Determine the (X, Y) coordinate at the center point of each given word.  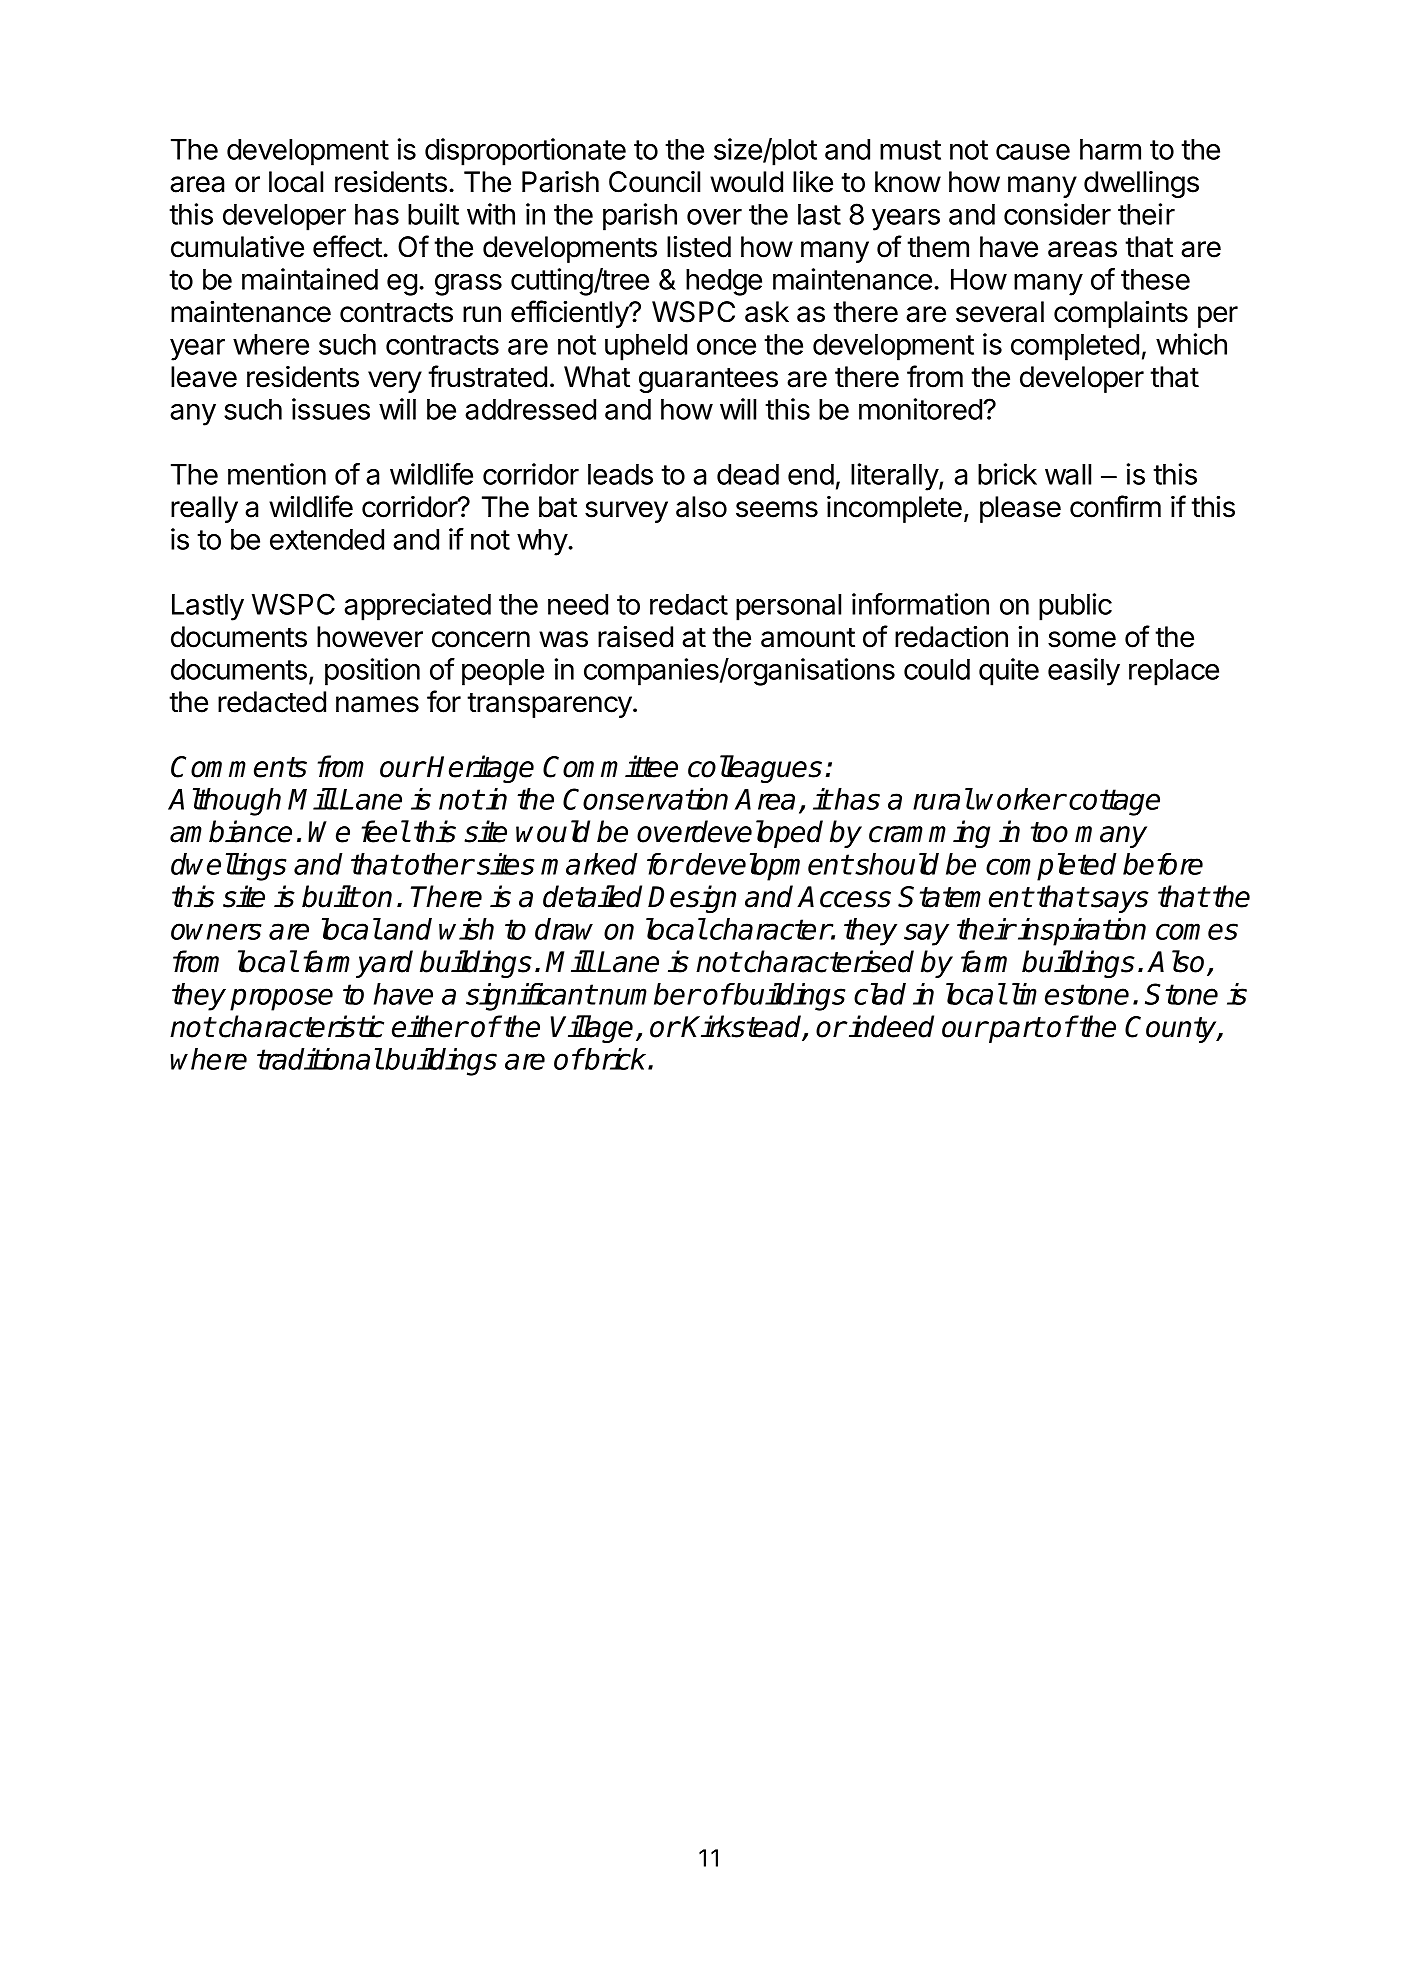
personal (788, 607)
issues (331, 409)
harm (1110, 149)
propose (281, 999)
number (649, 994)
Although (224, 802)
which (1191, 344)
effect (347, 246)
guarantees (708, 380)
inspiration (1082, 932)
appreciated (417, 607)
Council (654, 182)
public (1075, 607)
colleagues (755, 769)
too (1049, 832)
